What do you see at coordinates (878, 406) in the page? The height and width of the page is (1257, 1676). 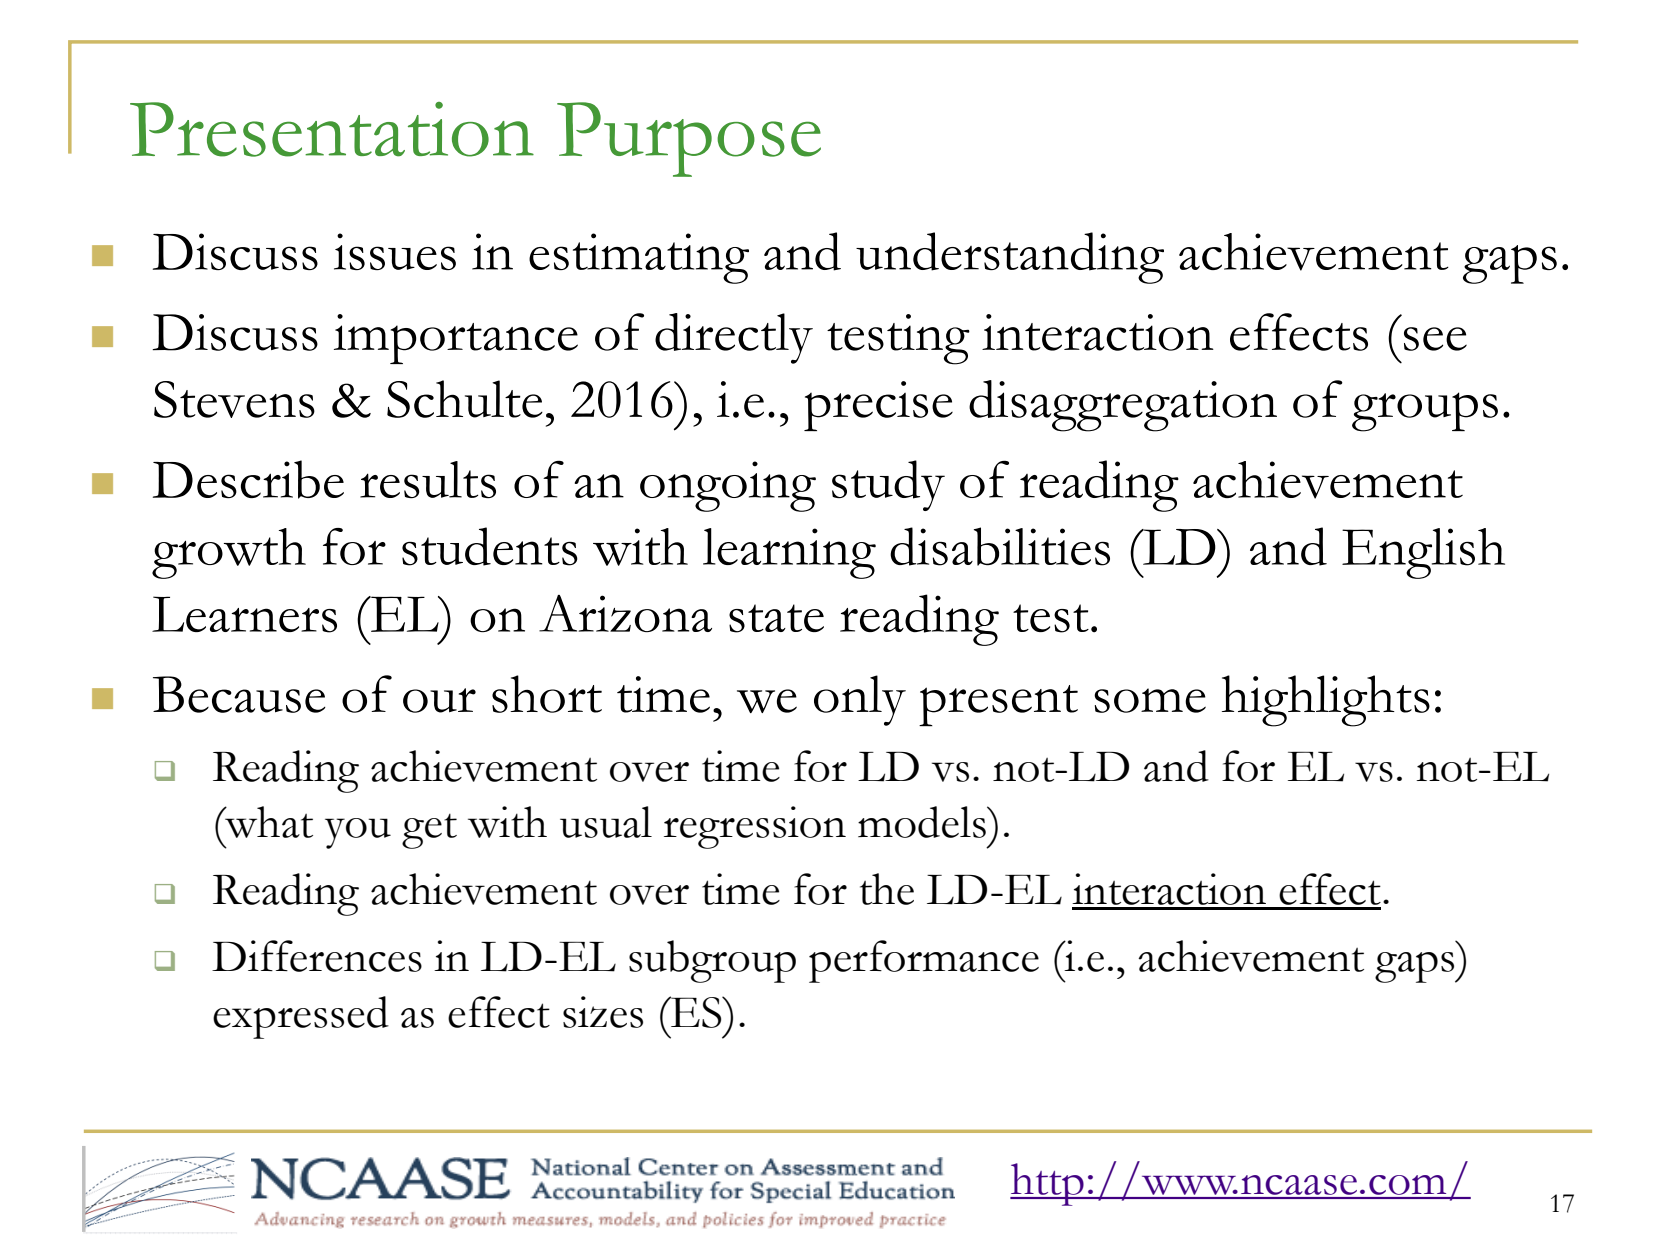 I see `precise` at bounding box center [878, 406].
